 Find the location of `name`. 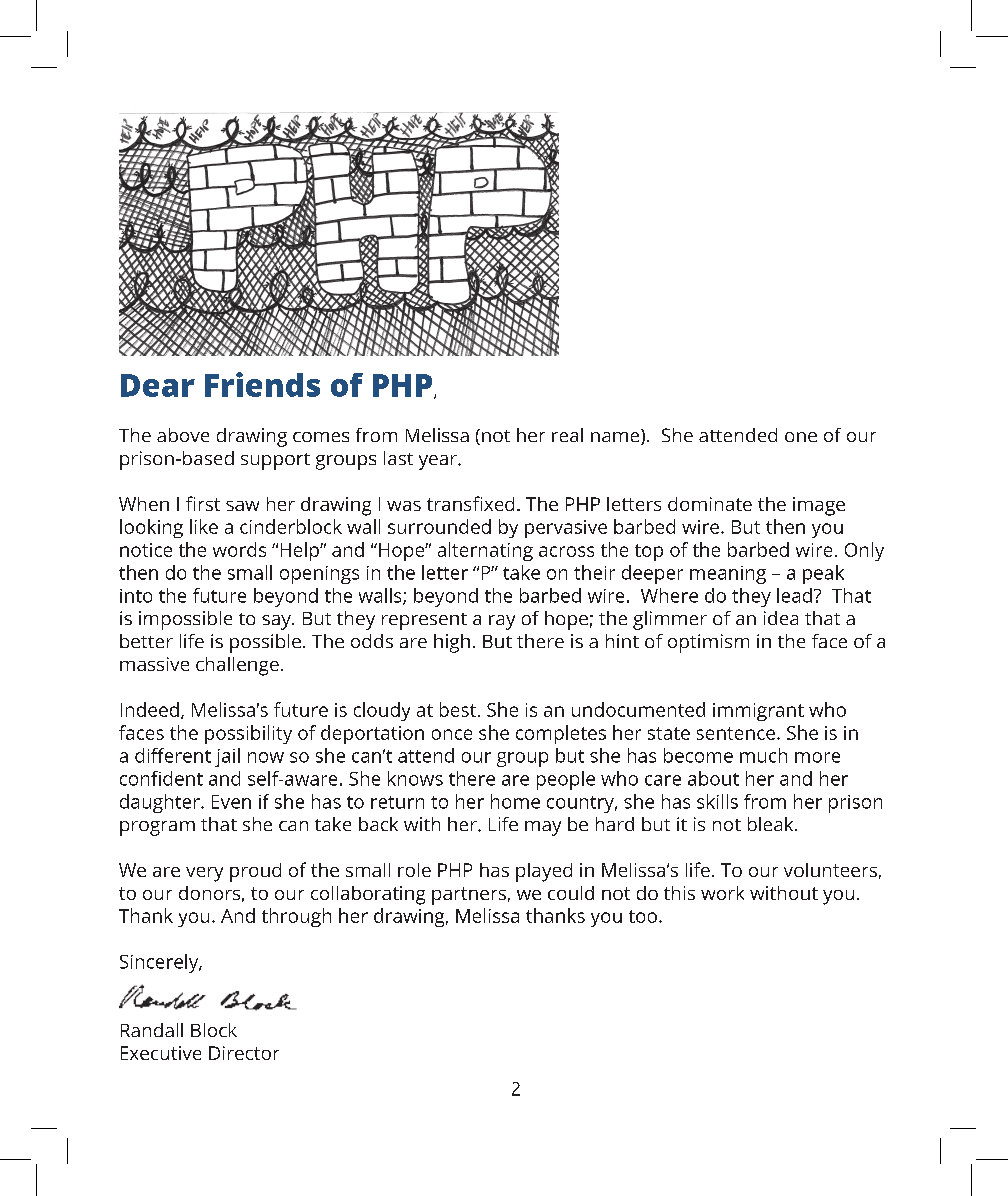

name is located at coordinates (616, 437).
